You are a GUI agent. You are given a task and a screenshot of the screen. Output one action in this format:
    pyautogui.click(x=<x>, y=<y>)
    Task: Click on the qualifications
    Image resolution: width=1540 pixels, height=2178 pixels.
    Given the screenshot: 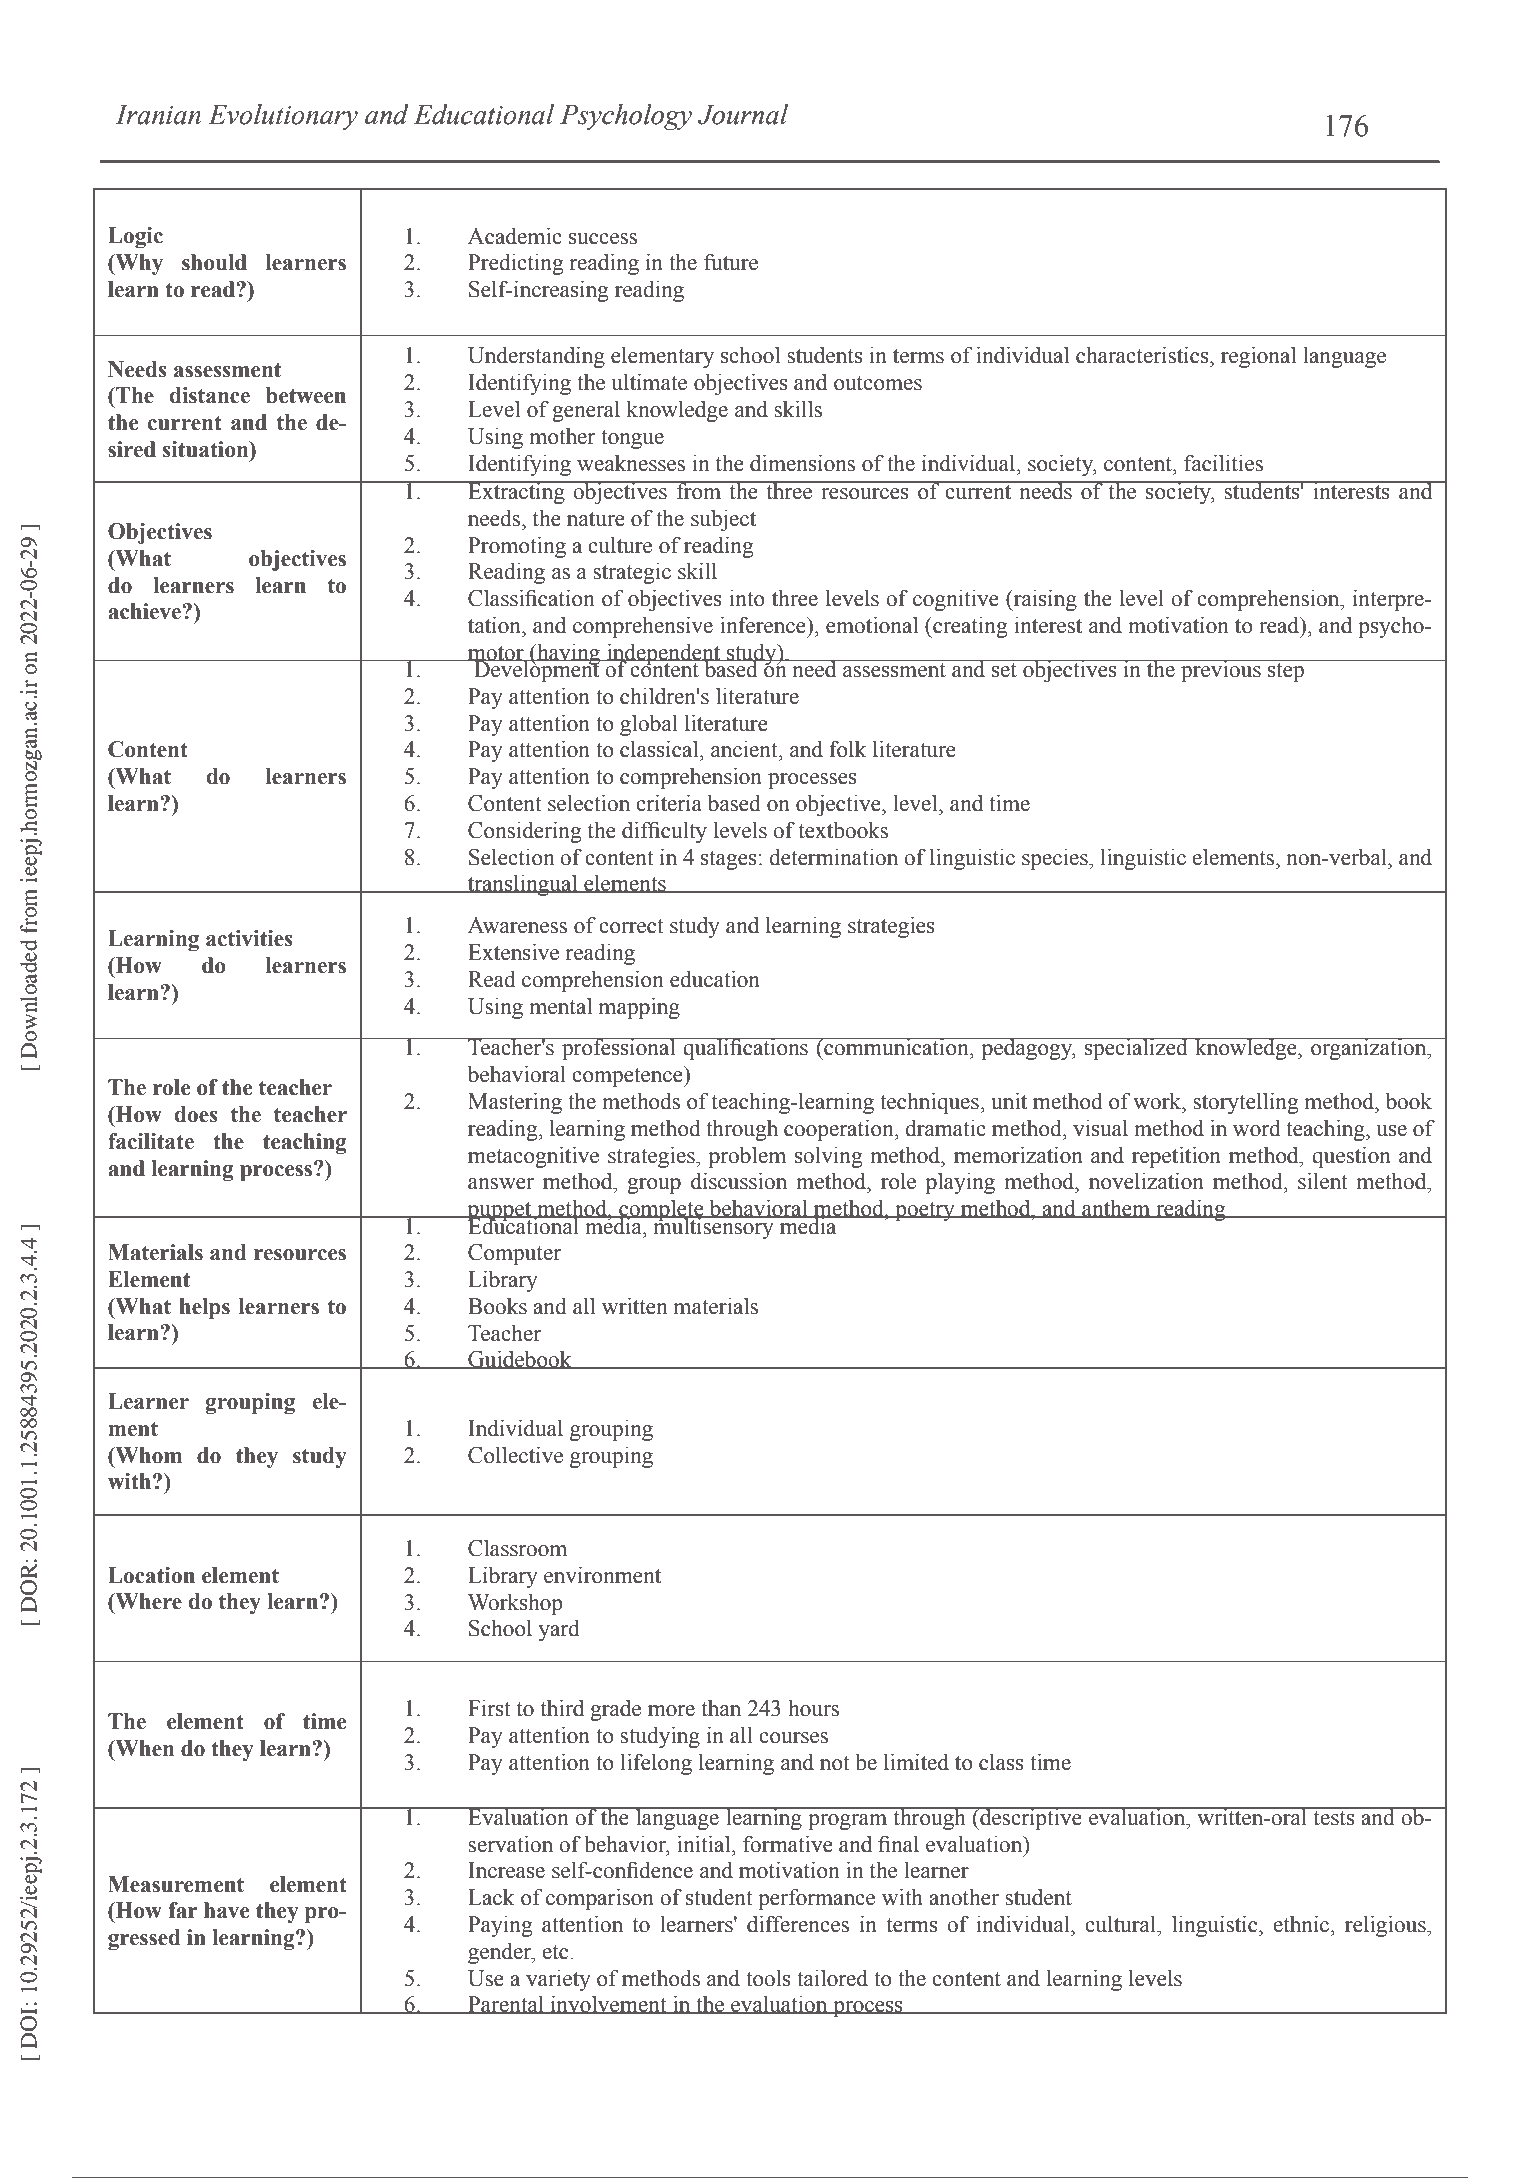 What is the action you would take?
    pyautogui.click(x=746, y=1049)
